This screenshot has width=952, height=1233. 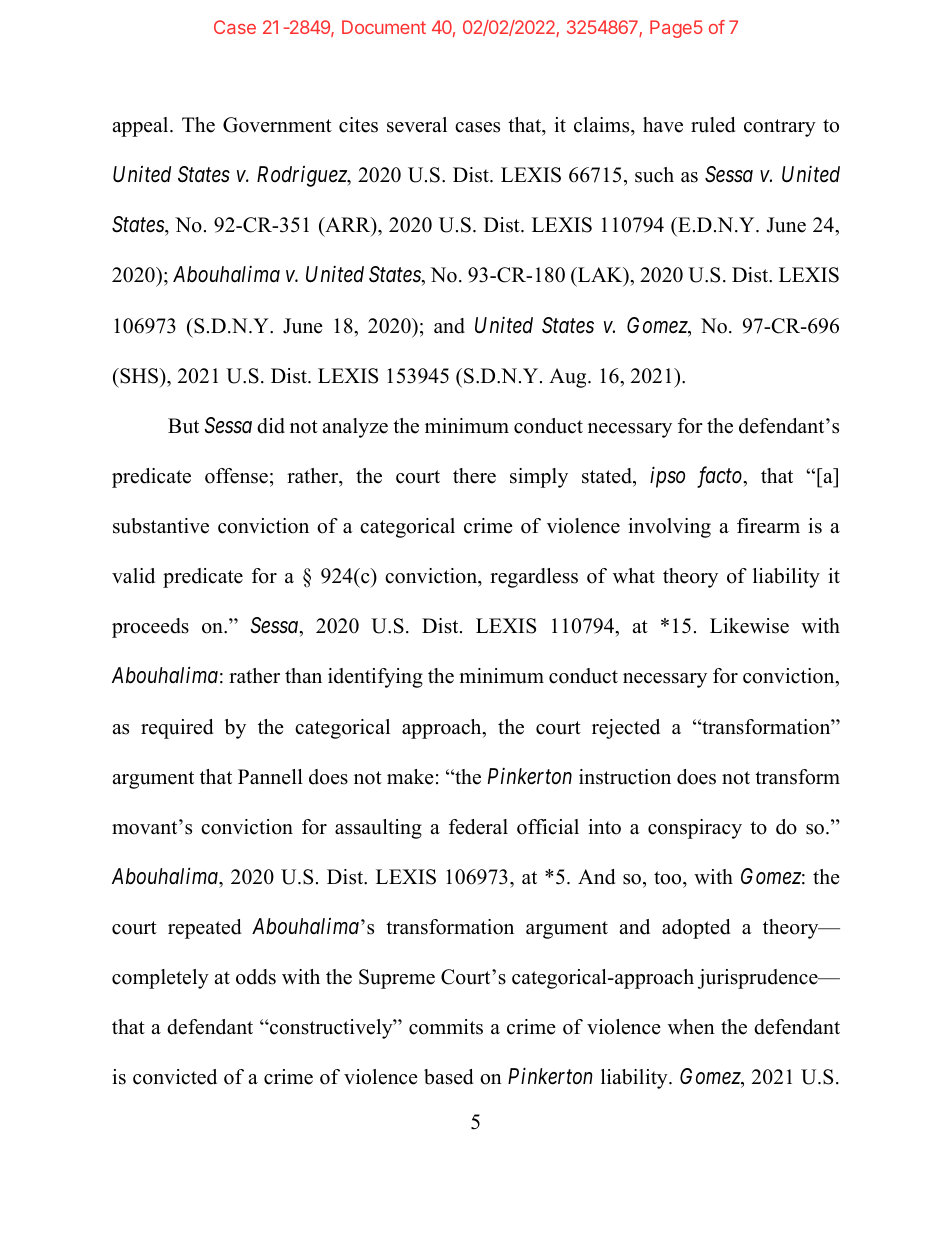 What do you see at coordinates (161, 526) in the screenshot?
I see `substantive` at bounding box center [161, 526].
